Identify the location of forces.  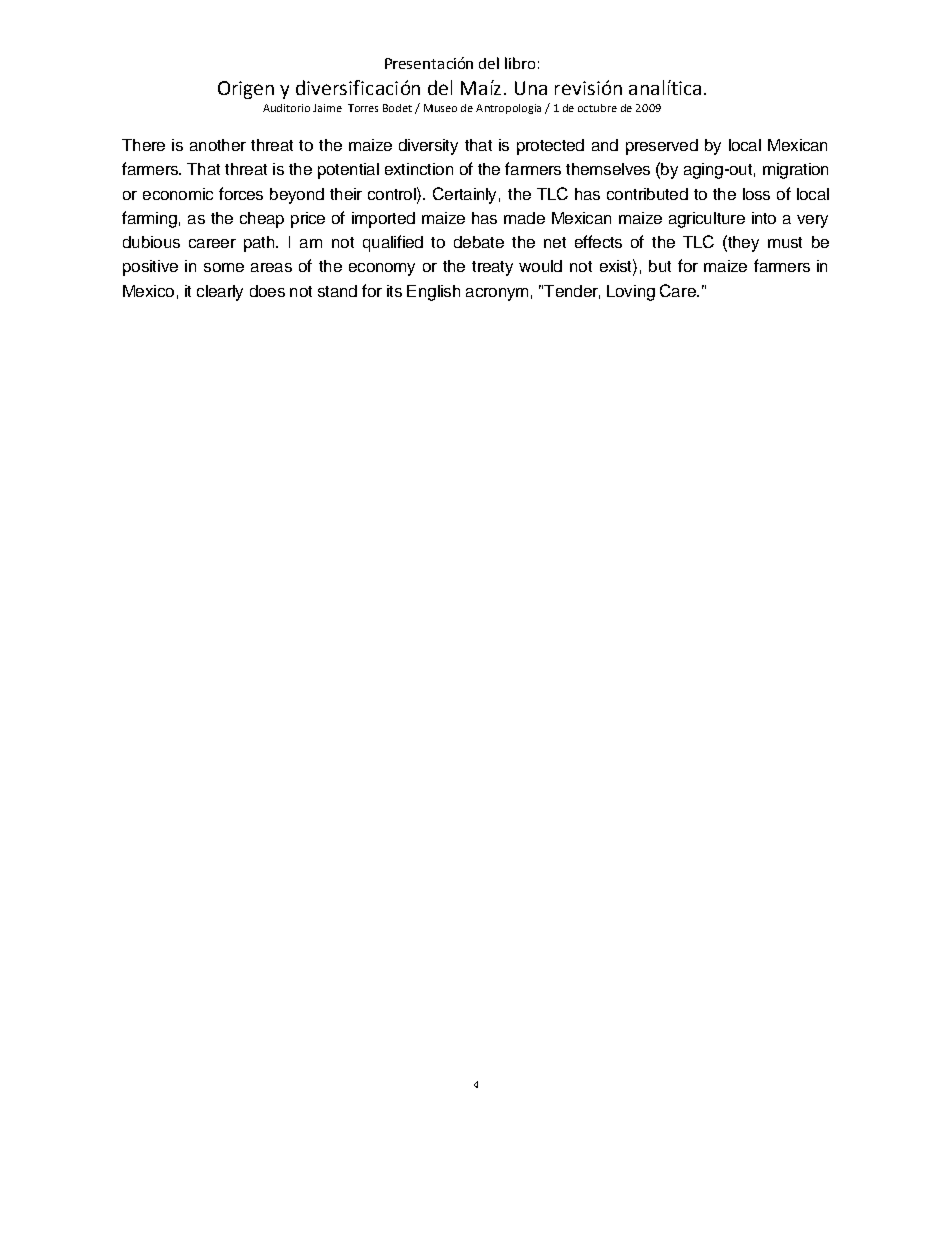
(241, 193).
